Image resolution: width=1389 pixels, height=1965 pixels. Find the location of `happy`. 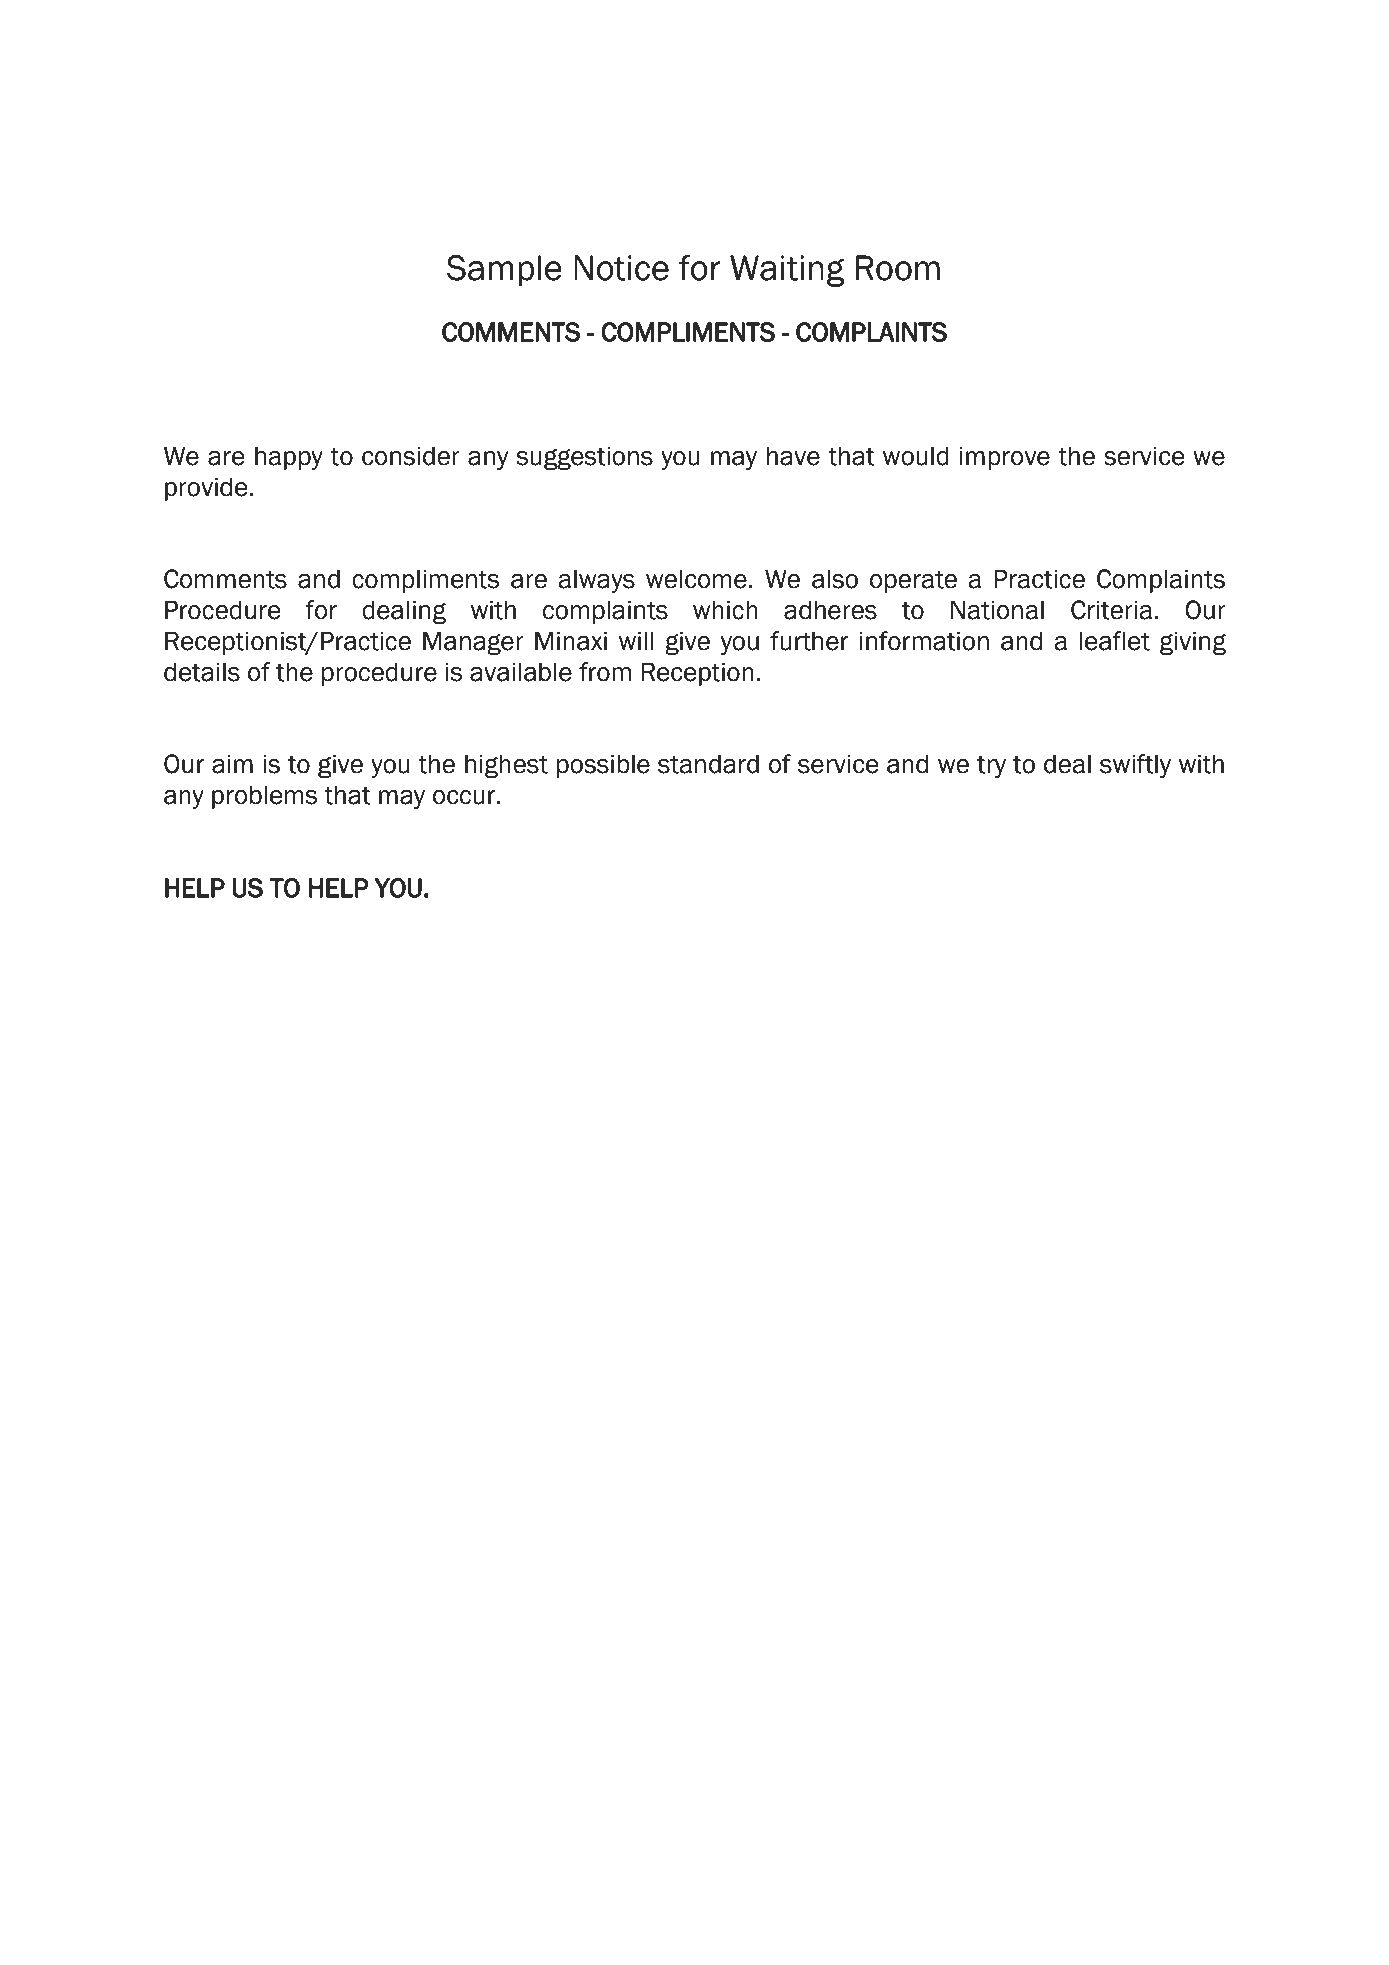

happy is located at coordinates (289, 458).
